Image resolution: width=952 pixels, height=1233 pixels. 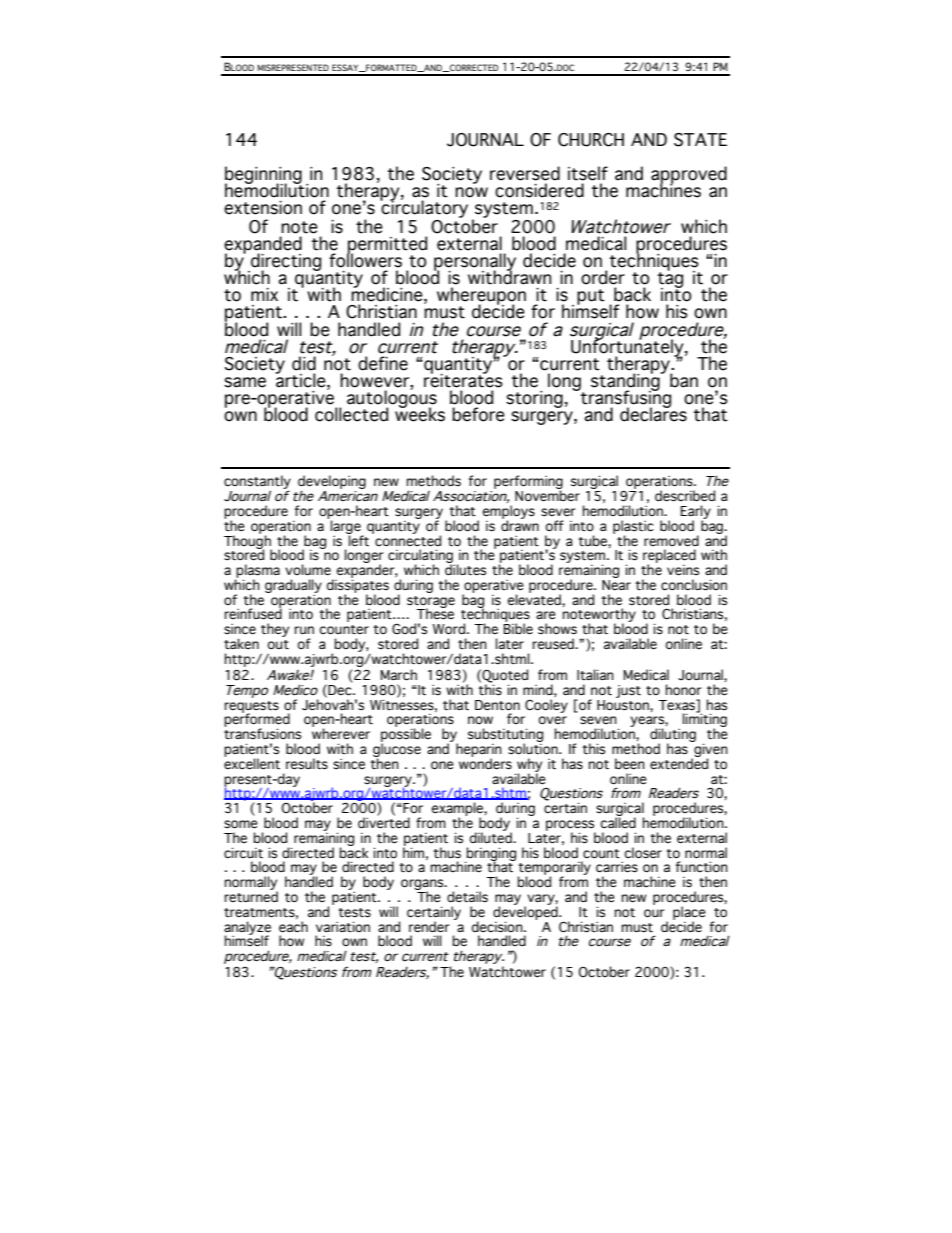 I want to click on mix, so click(x=264, y=294).
